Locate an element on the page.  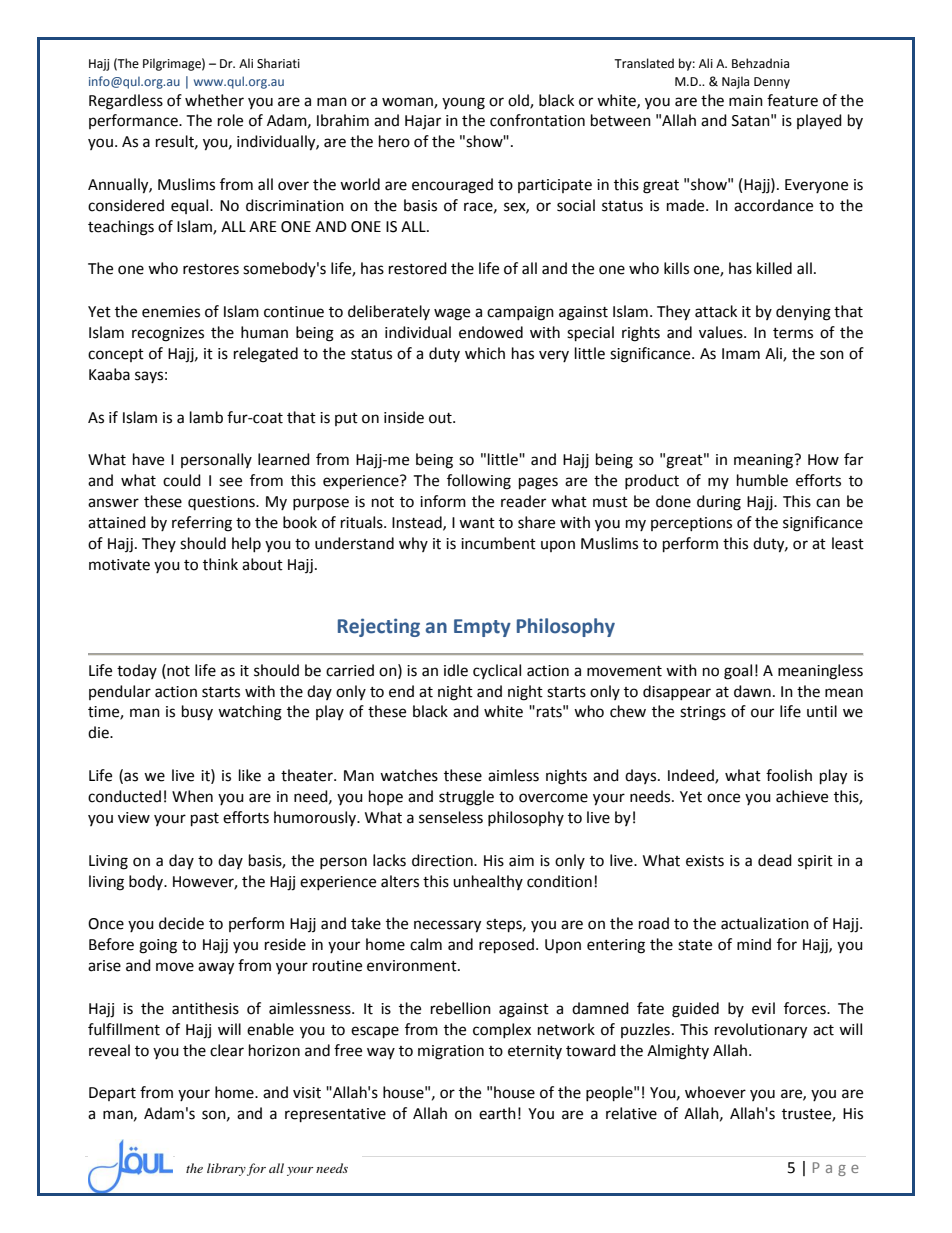
whether is located at coordinates (214, 100).
